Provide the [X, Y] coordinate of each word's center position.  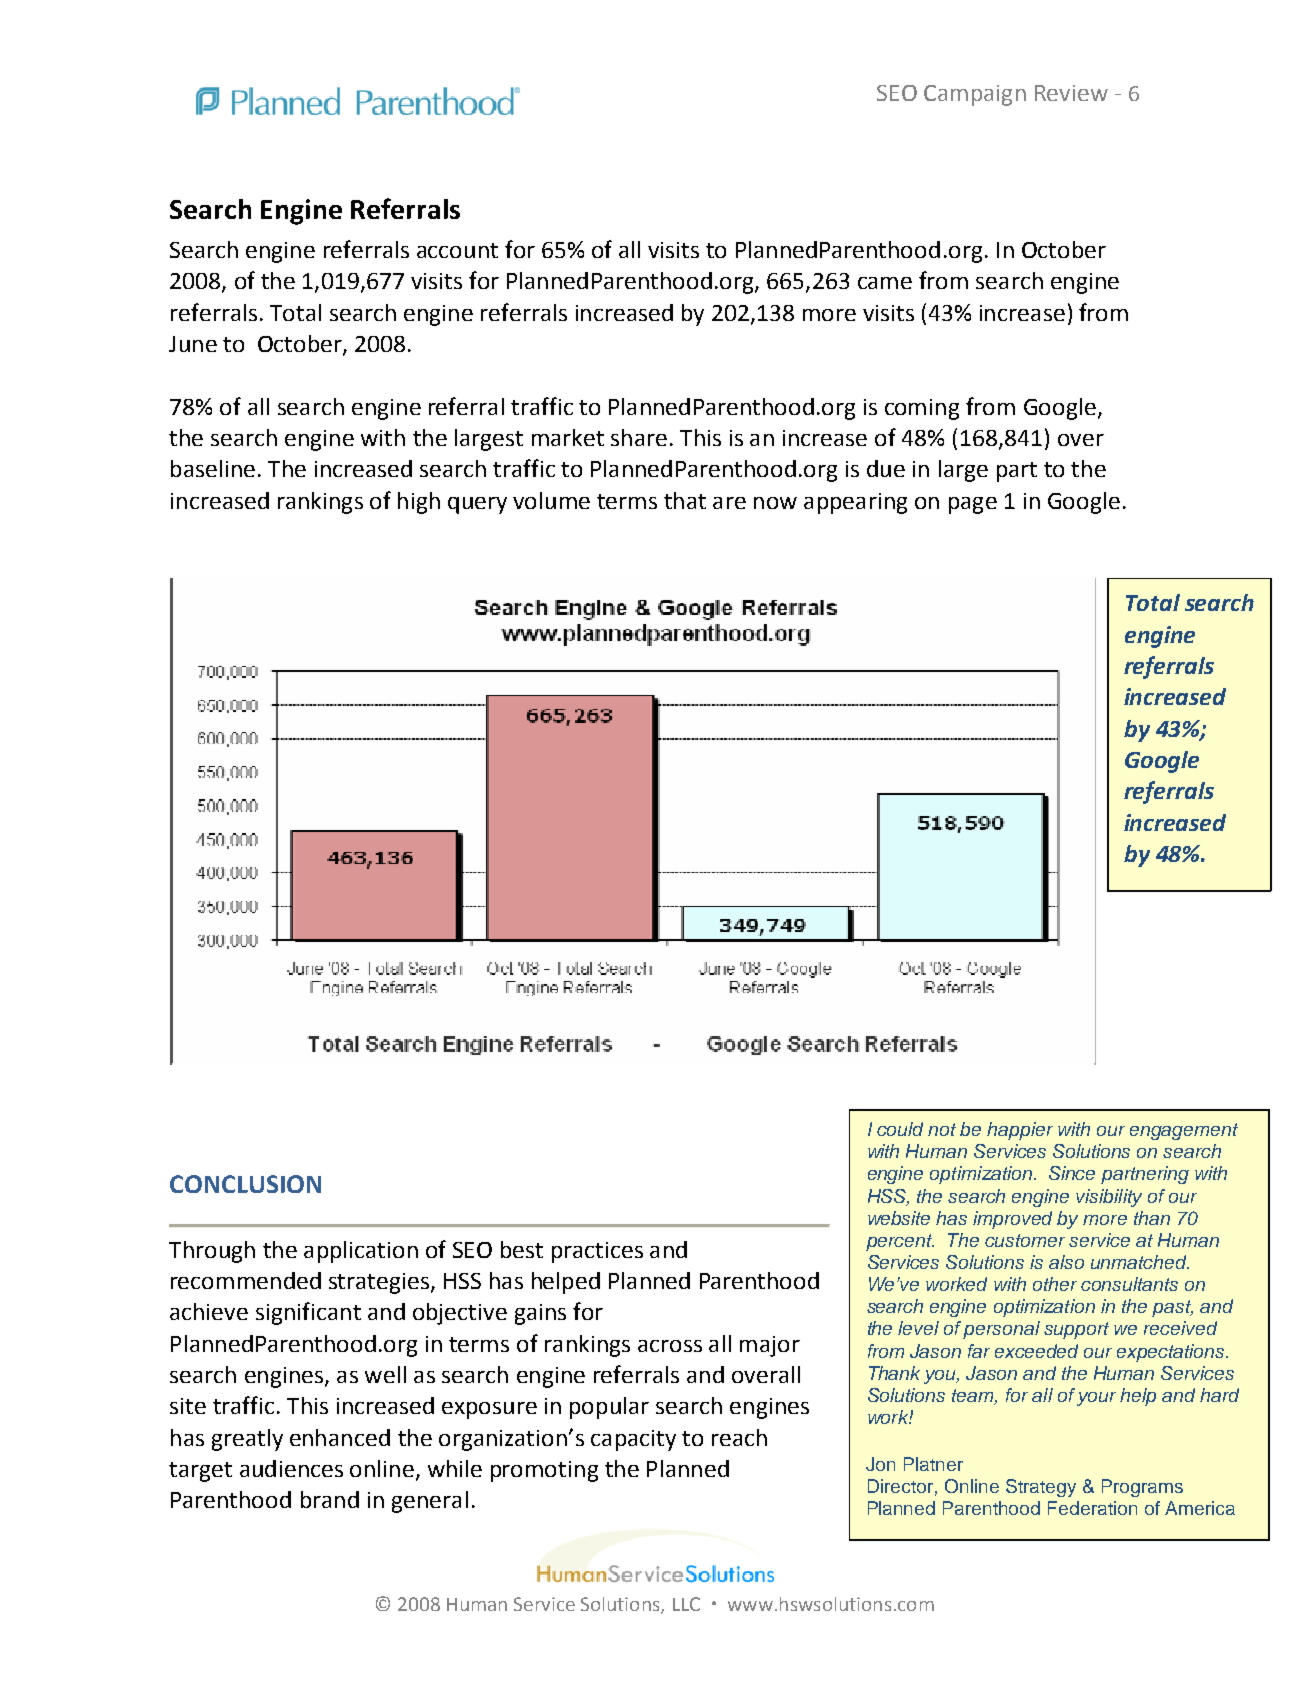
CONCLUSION [245, 1184]
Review [1071, 93]
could [900, 1129]
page [973, 505]
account [457, 250]
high [419, 503]
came [885, 283]
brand [330, 1499]
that [685, 500]
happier [1020, 1131]
